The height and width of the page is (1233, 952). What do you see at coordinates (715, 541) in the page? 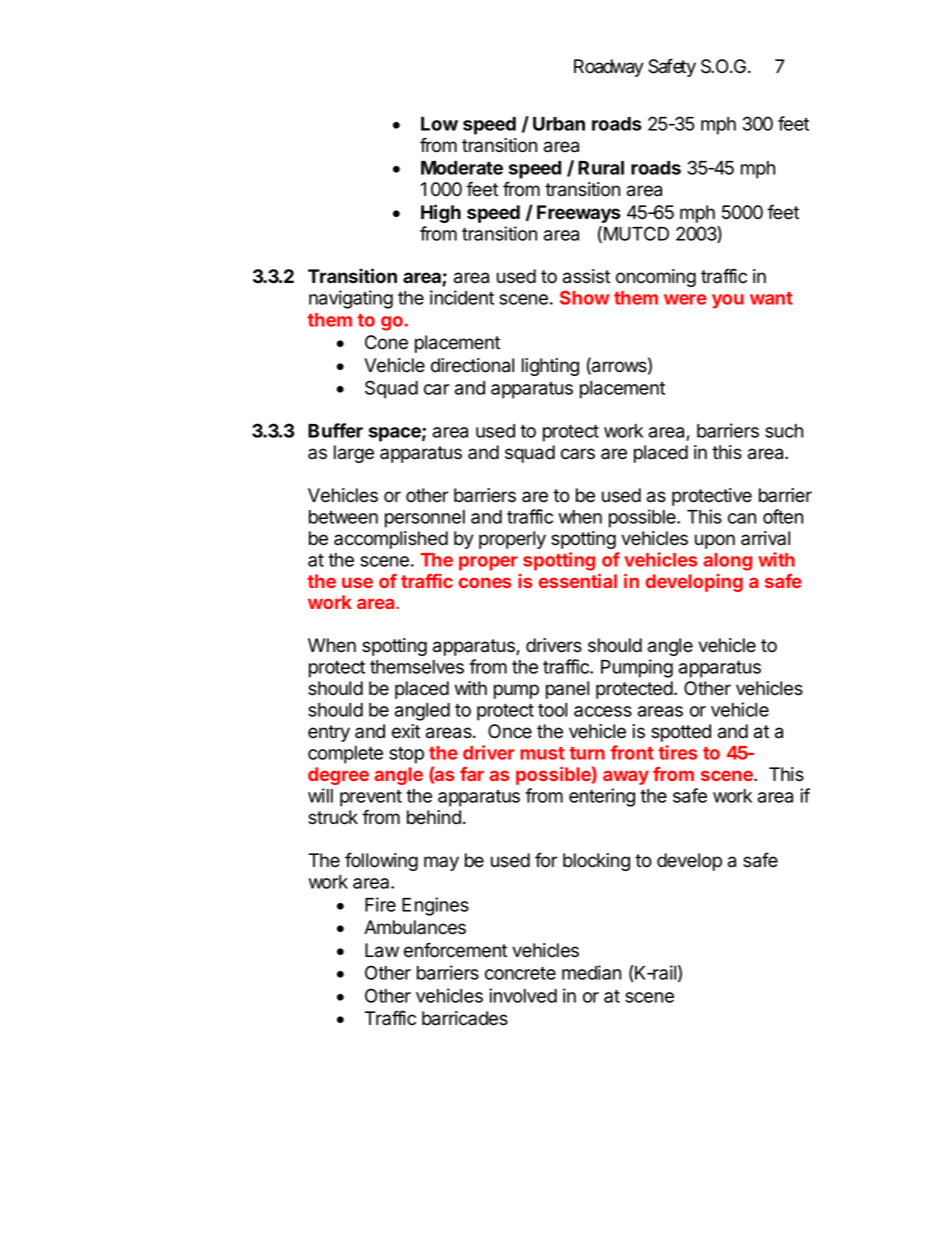
I see `upon` at bounding box center [715, 541].
